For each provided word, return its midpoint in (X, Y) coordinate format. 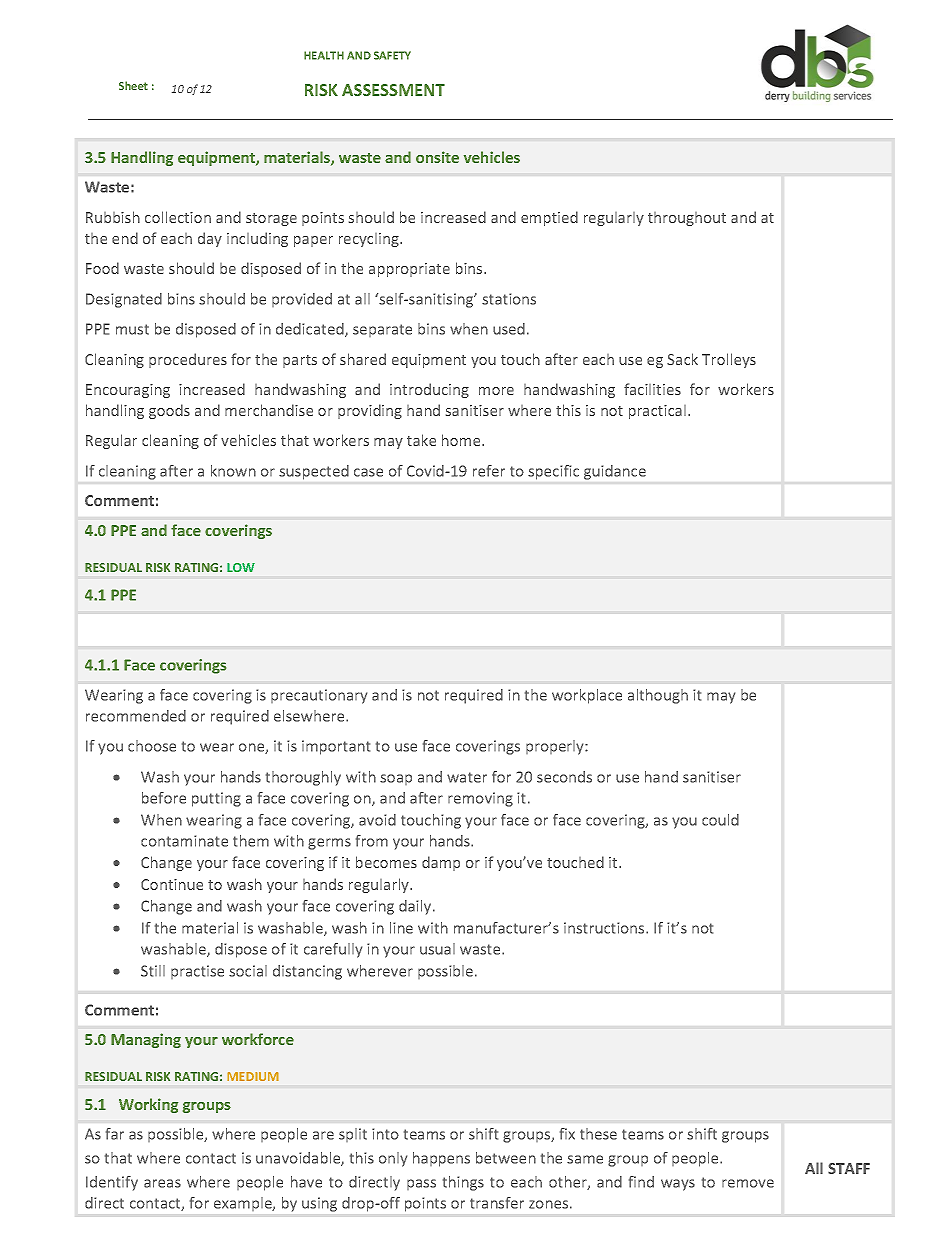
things (463, 1183)
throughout (687, 219)
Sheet (133, 85)
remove (748, 1183)
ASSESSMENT (393, 90)
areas (162, 1183)
